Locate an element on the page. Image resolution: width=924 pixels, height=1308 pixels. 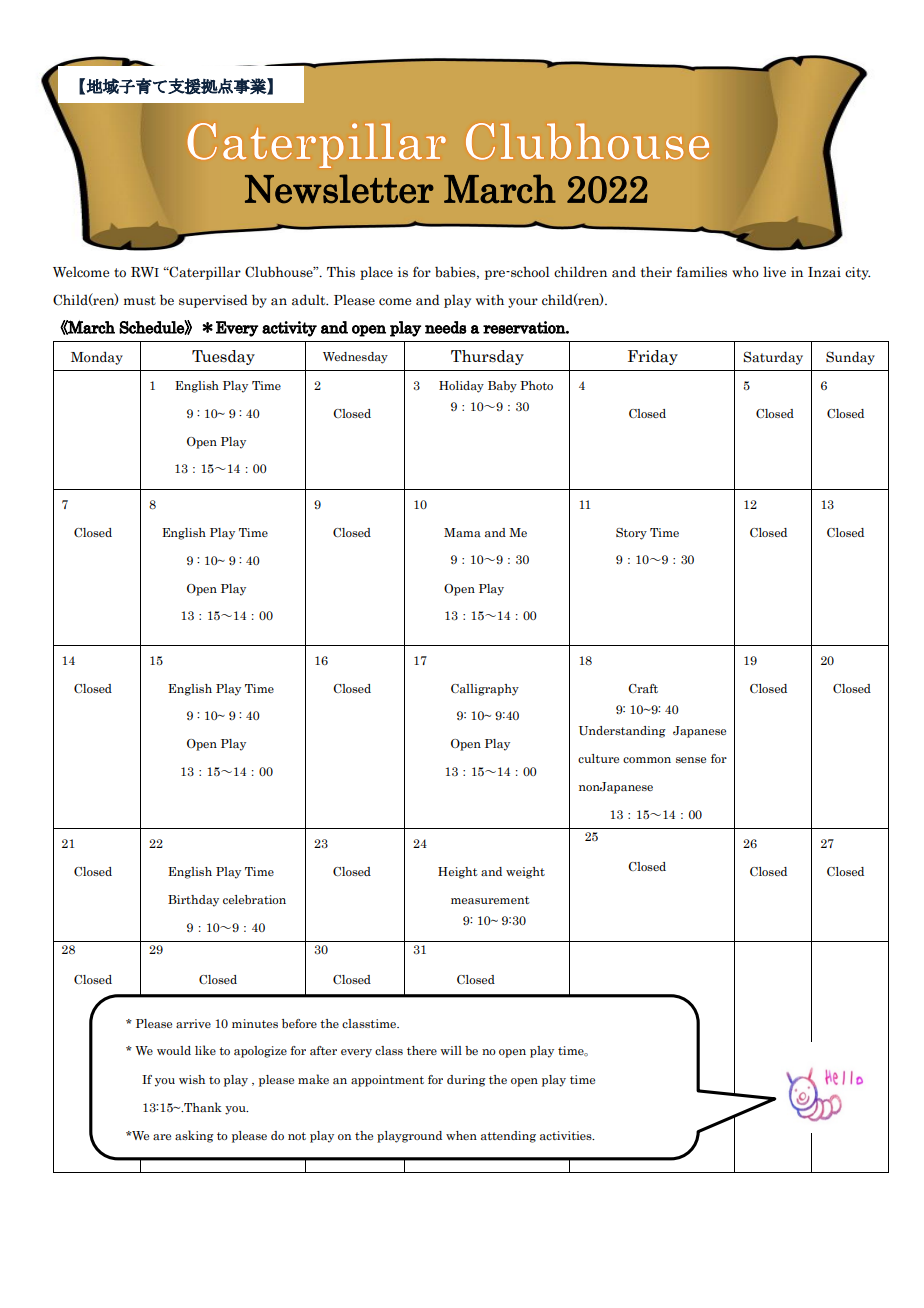
Tuesday is located at coordinates (223, 357).
